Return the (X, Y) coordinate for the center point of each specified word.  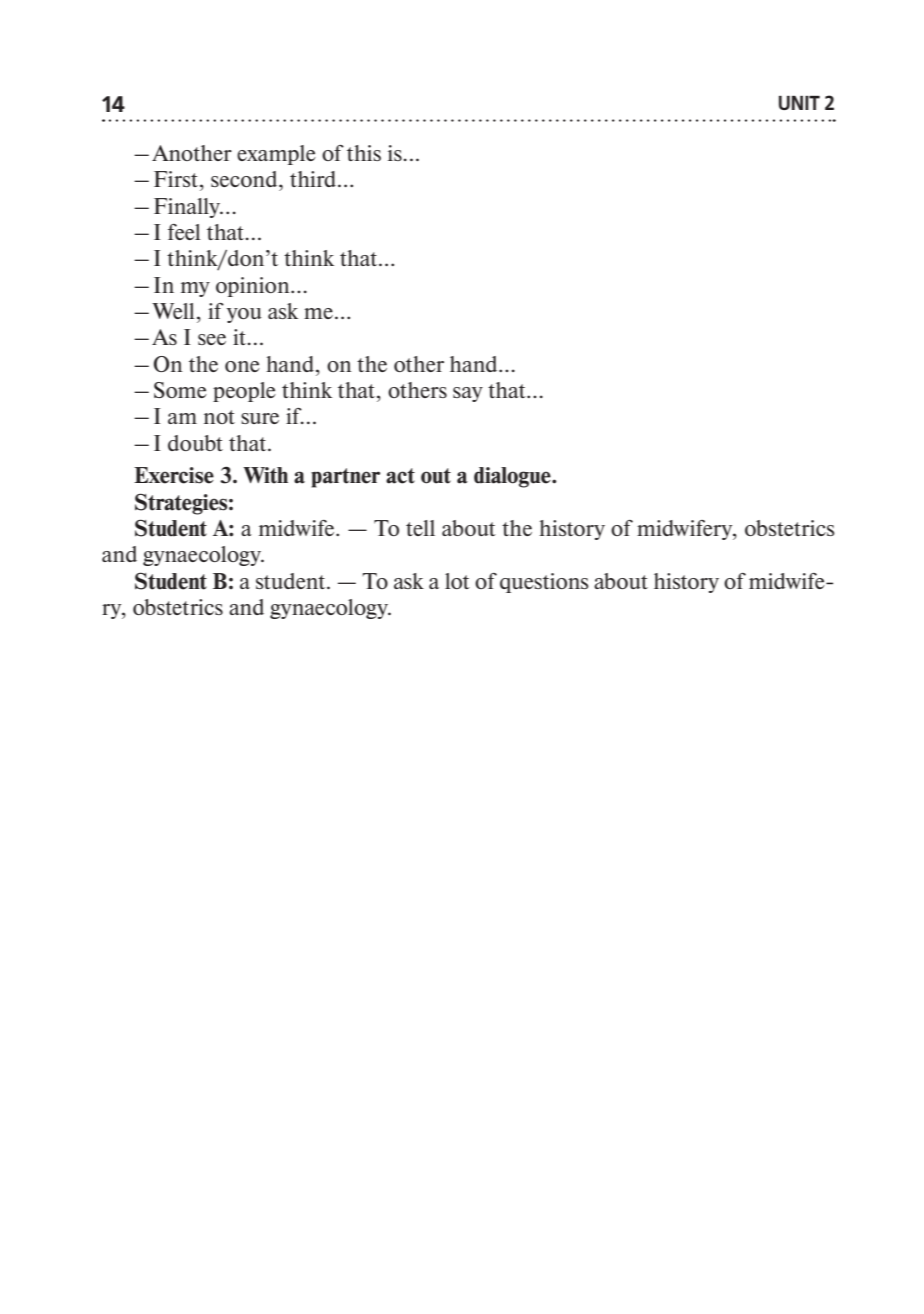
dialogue (513, 477)
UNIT (799, 103)
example (276, 155)
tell (420, 528)
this (364, 153)
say (468, 394)
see (212, 339)
